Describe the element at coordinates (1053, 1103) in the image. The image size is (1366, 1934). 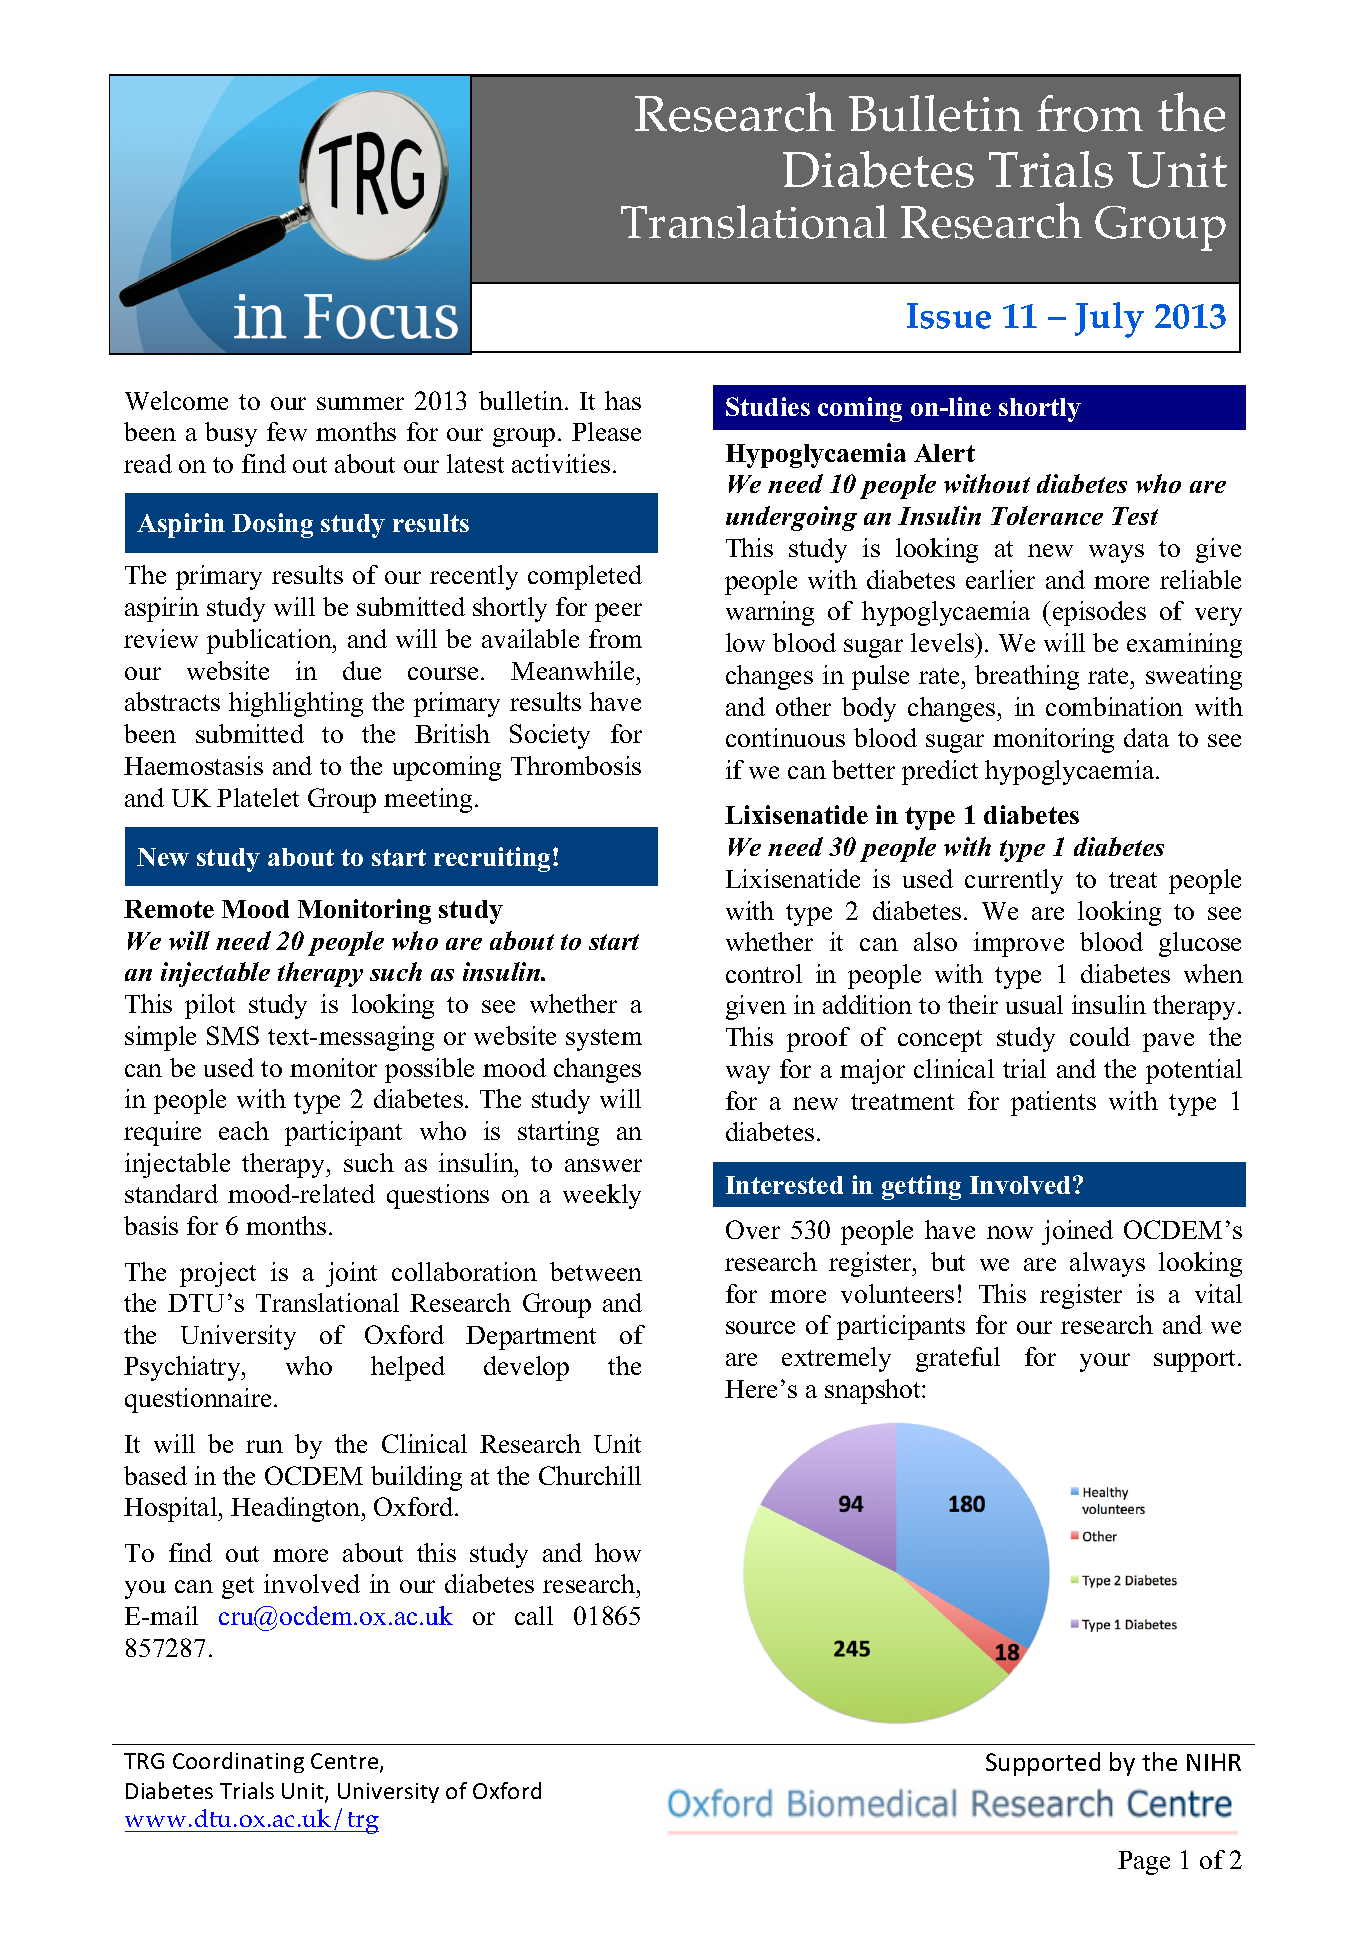
I see `patients` at that location.
